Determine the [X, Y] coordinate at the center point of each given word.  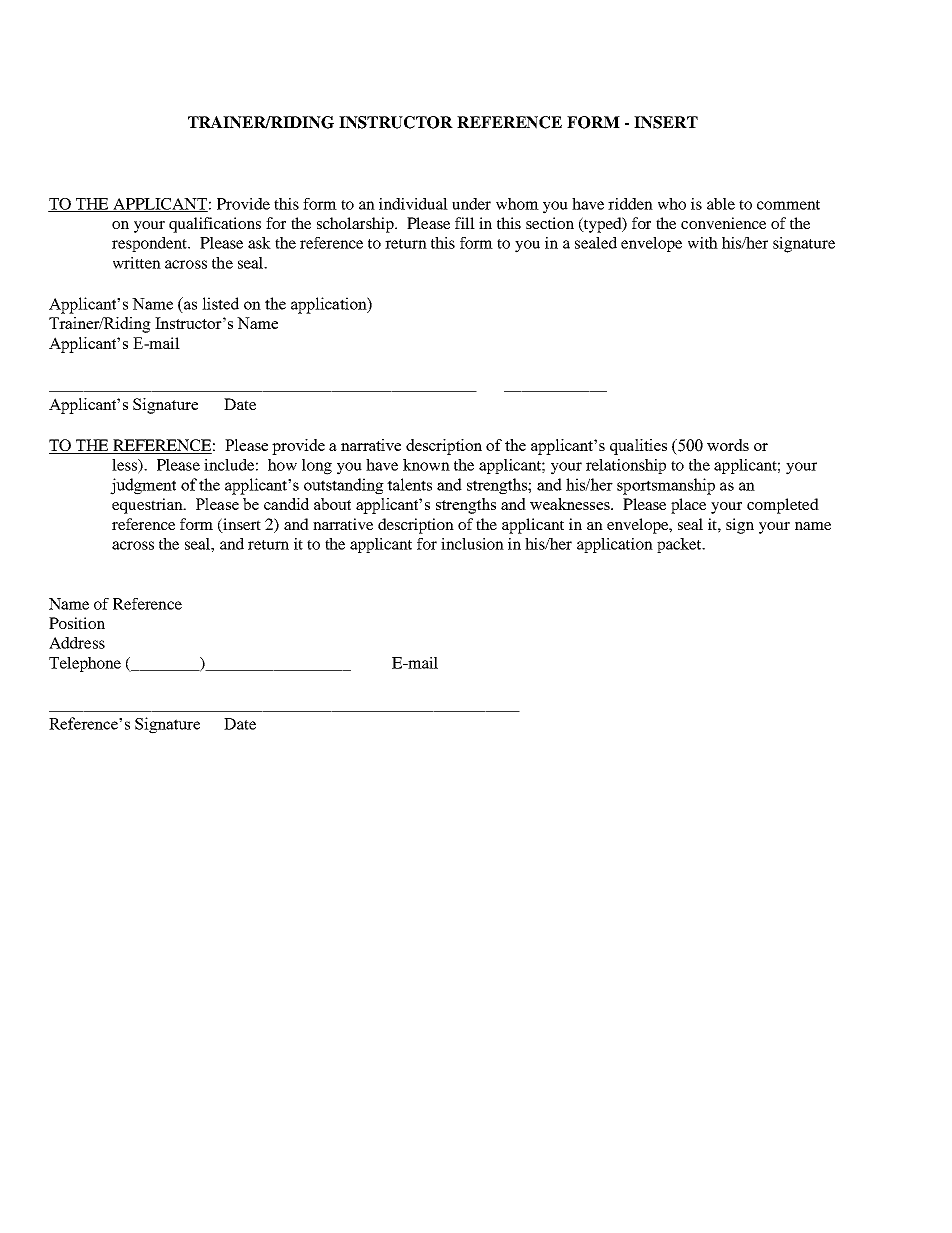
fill [465, 223]
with [703, 243]
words [728, 445]
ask [259, 243]
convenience [723, 223]
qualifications [215, 225]
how [282, 465]
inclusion [472, 544]
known [426, 465]
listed [220, 303]
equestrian [148, 506]
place [688, 506]
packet [680, 545]
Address [77, 643]
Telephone [85, 664]
